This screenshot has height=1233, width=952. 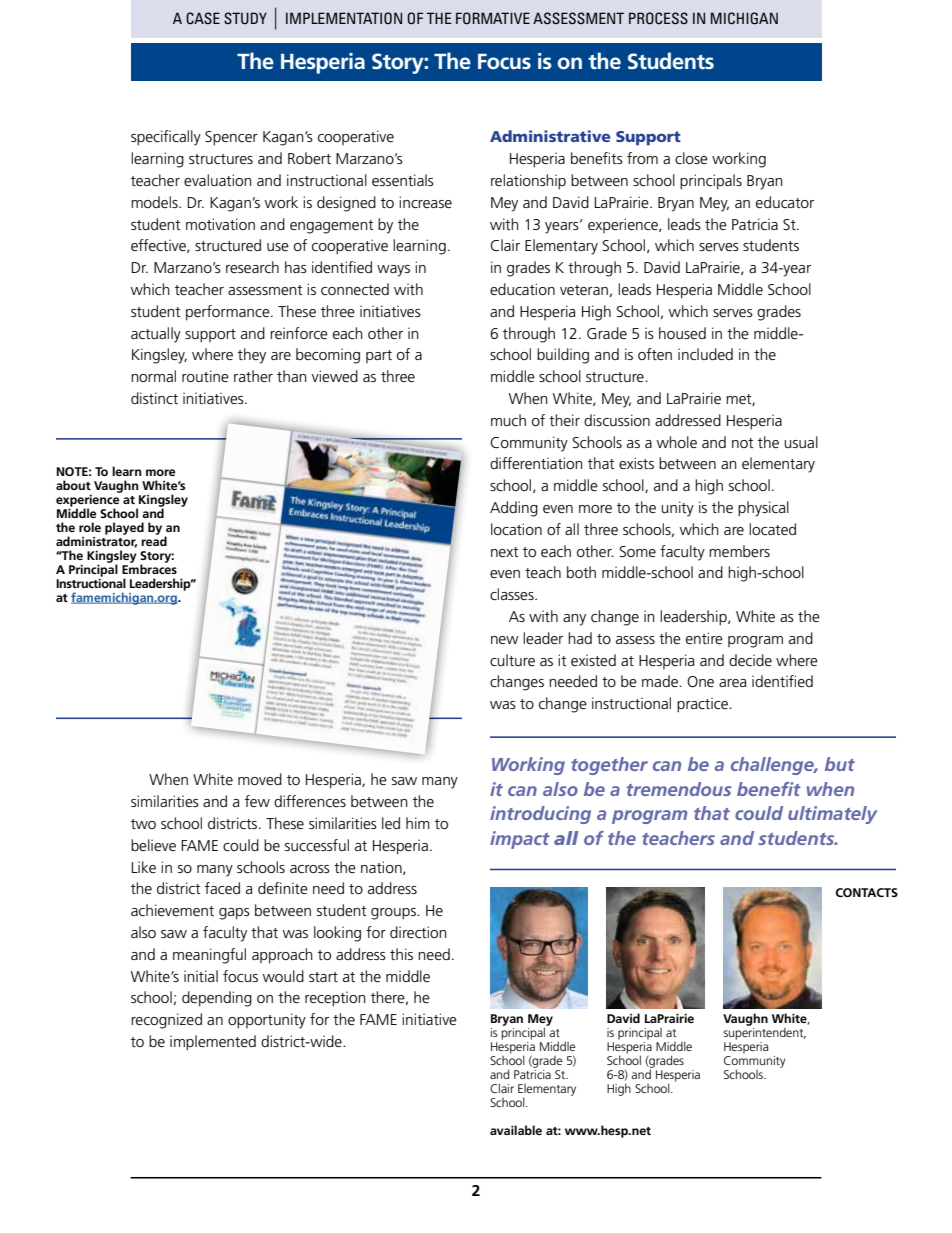 I want to click on PROCESS, so click(x=658, y=18).
